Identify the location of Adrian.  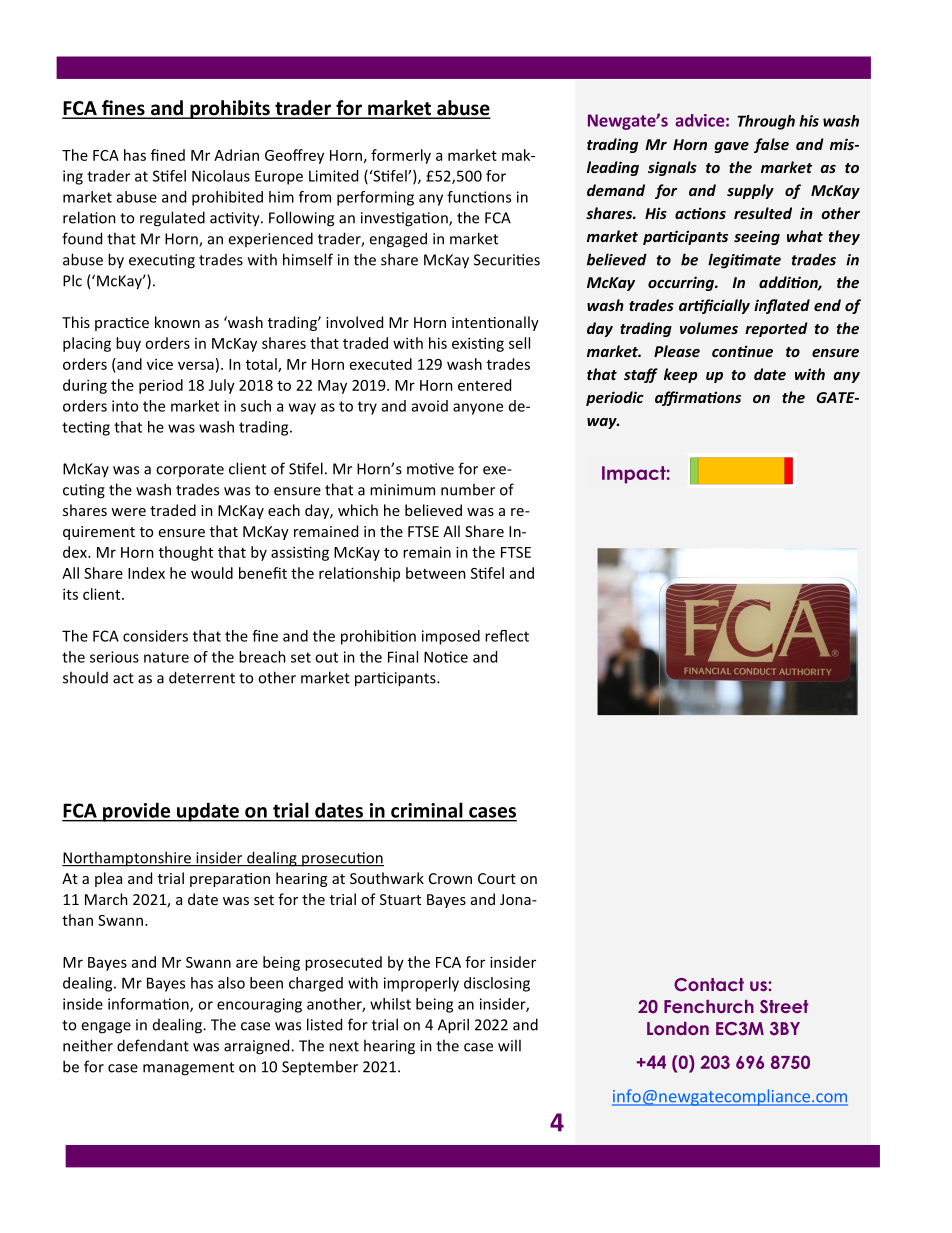
(236, 155).
